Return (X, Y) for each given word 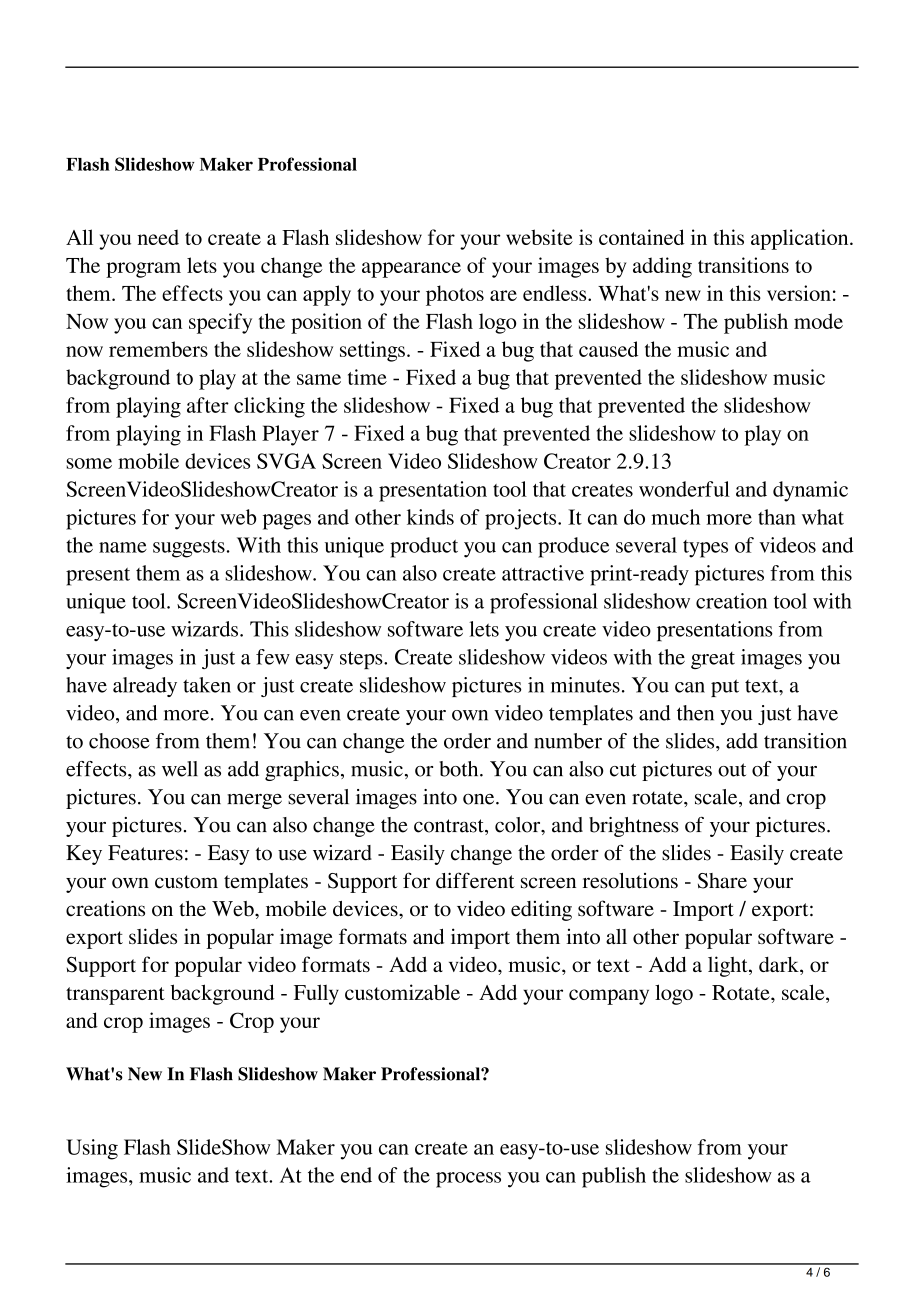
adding (662, 267)
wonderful (684, 489)
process (468, 1180)
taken (207, 685)
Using (92, 1149)
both (460, 769)
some (89, 463)
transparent (115, 996)
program (143, 270)
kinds (430, 517)
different (475, 880)
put (725, 688)
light (729, 966)
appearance (411, 270)
